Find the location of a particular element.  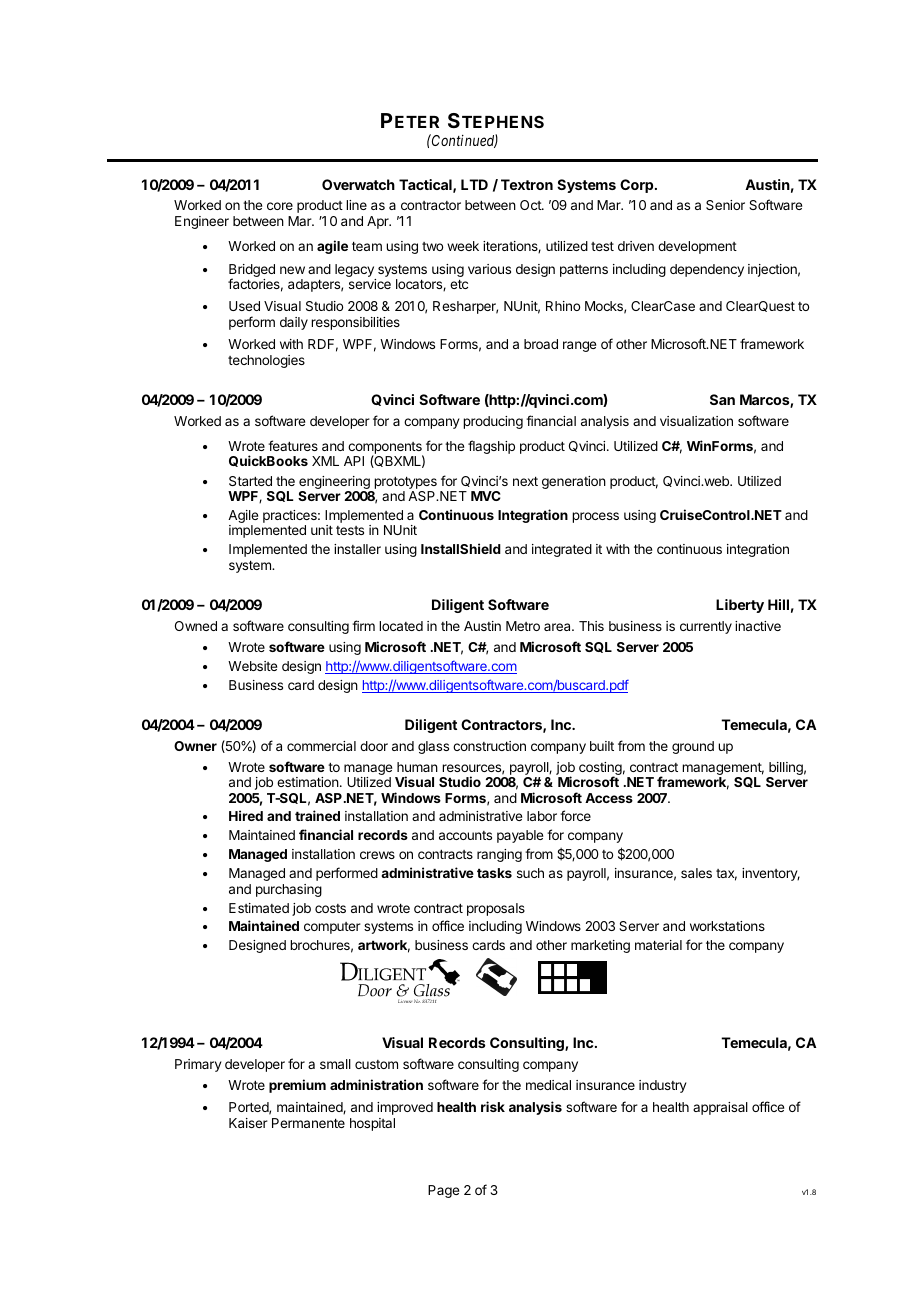

core is located at coordinates (280, 206).
